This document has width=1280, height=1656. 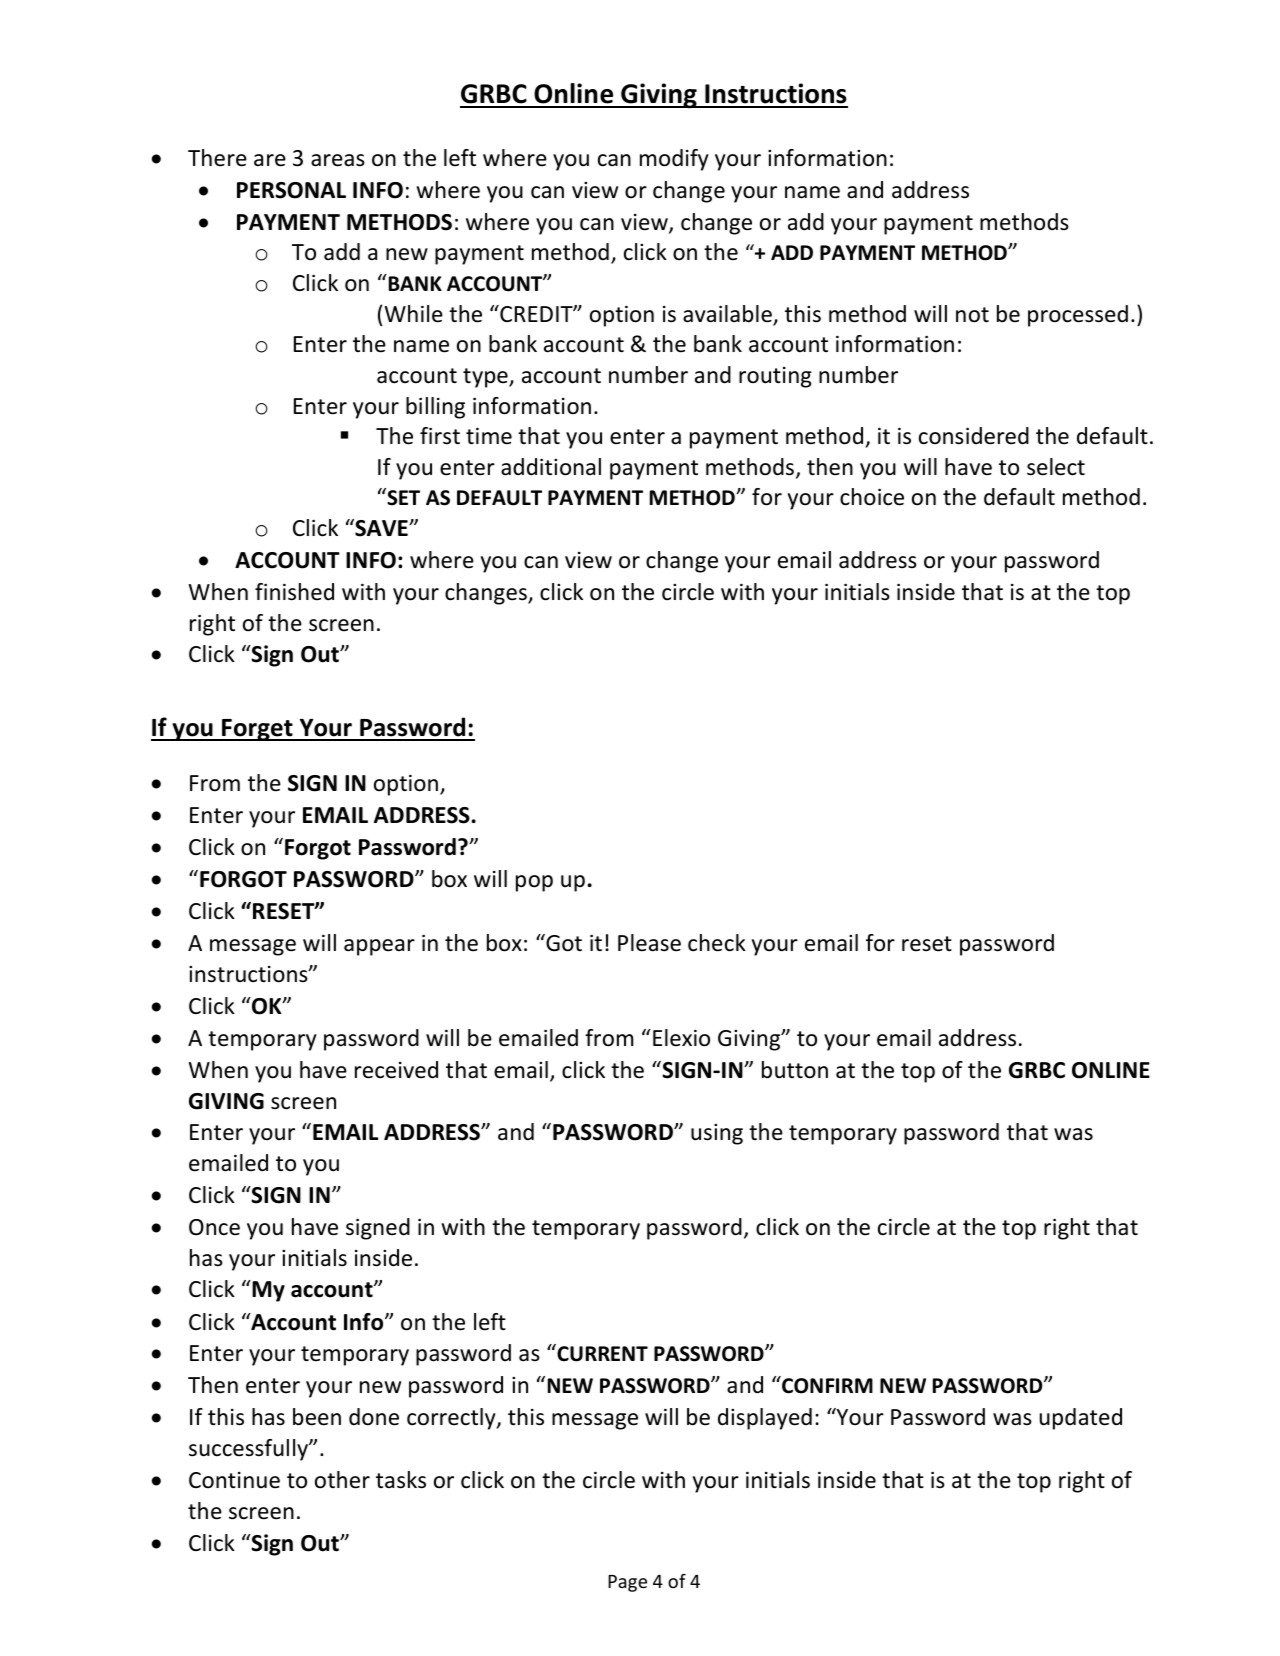 What do you see at coordinates (381, 528) in the document?
I see `SAVE` at bounding box center [381, 528].
